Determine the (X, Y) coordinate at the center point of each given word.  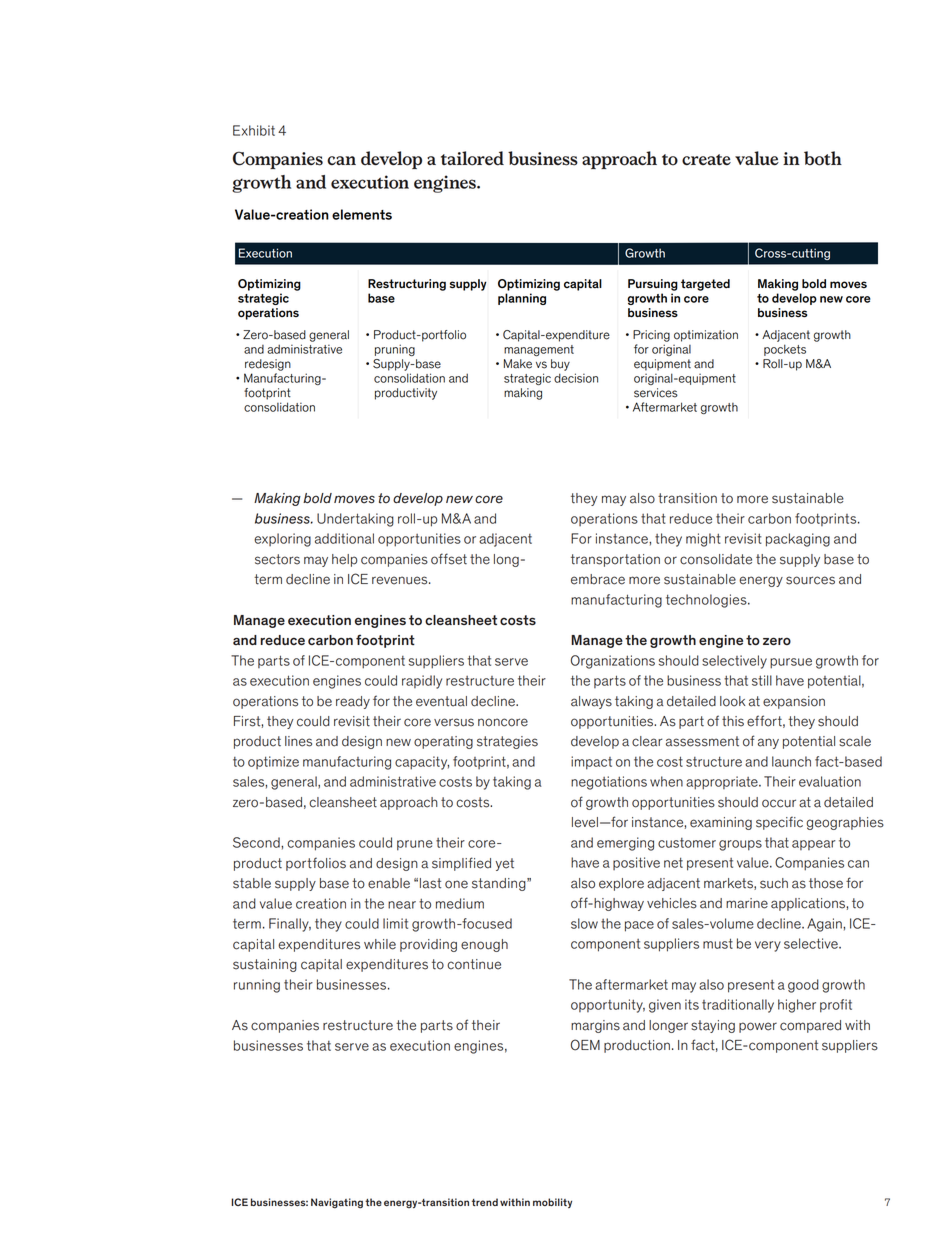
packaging (798, 540)
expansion (794, 702)
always (591, 702)
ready (353, 702)
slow (584, 923)
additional (344, 538)
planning (522, 299)
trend (485, 1202)
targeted (705, 285)
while (380, 944)
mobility (552, 1203)
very (768, 946)
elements (362, 214)
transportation (615, 560)
